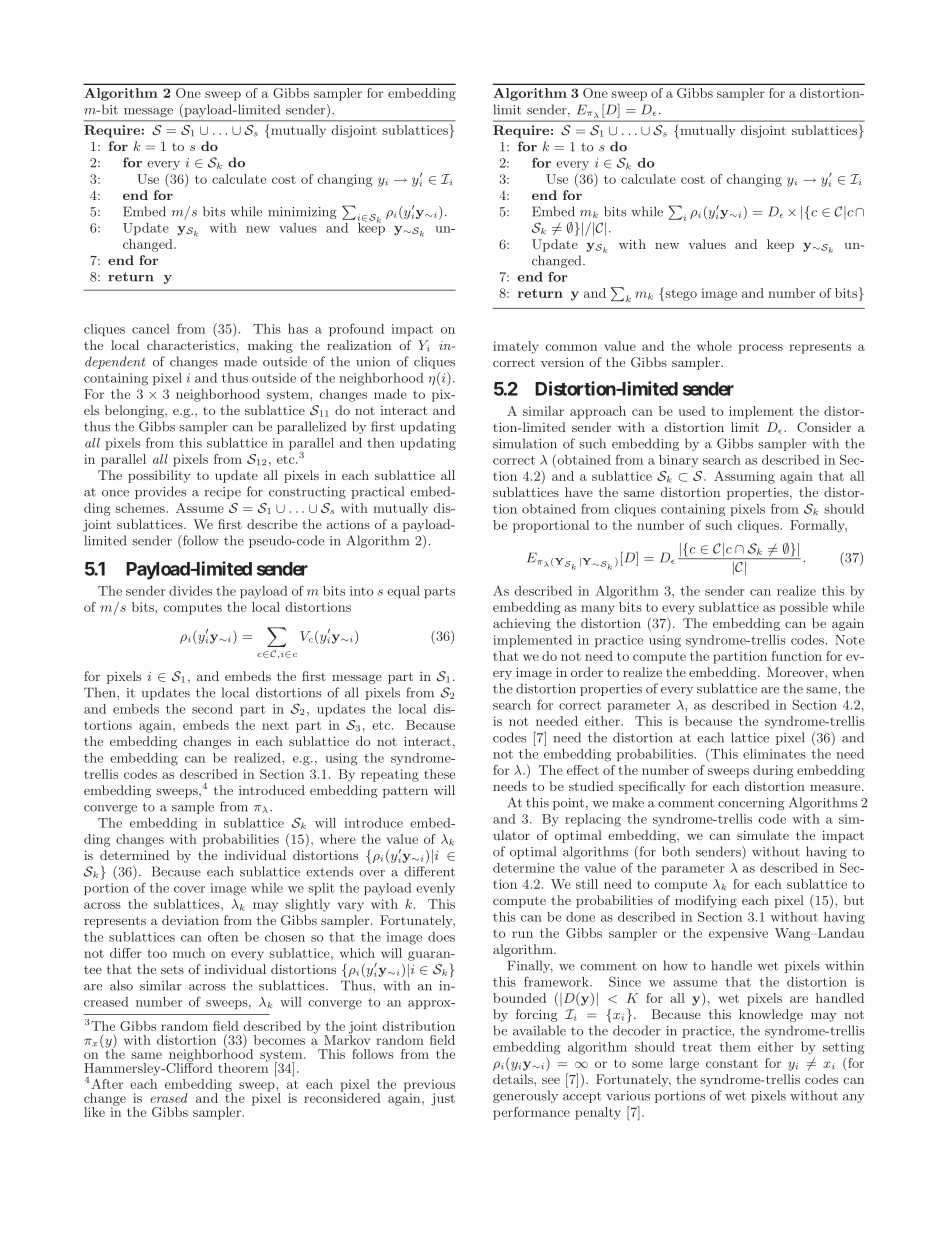  Describe the element at coordinates (763, 835) in the page. I see `simulate` at that location.
